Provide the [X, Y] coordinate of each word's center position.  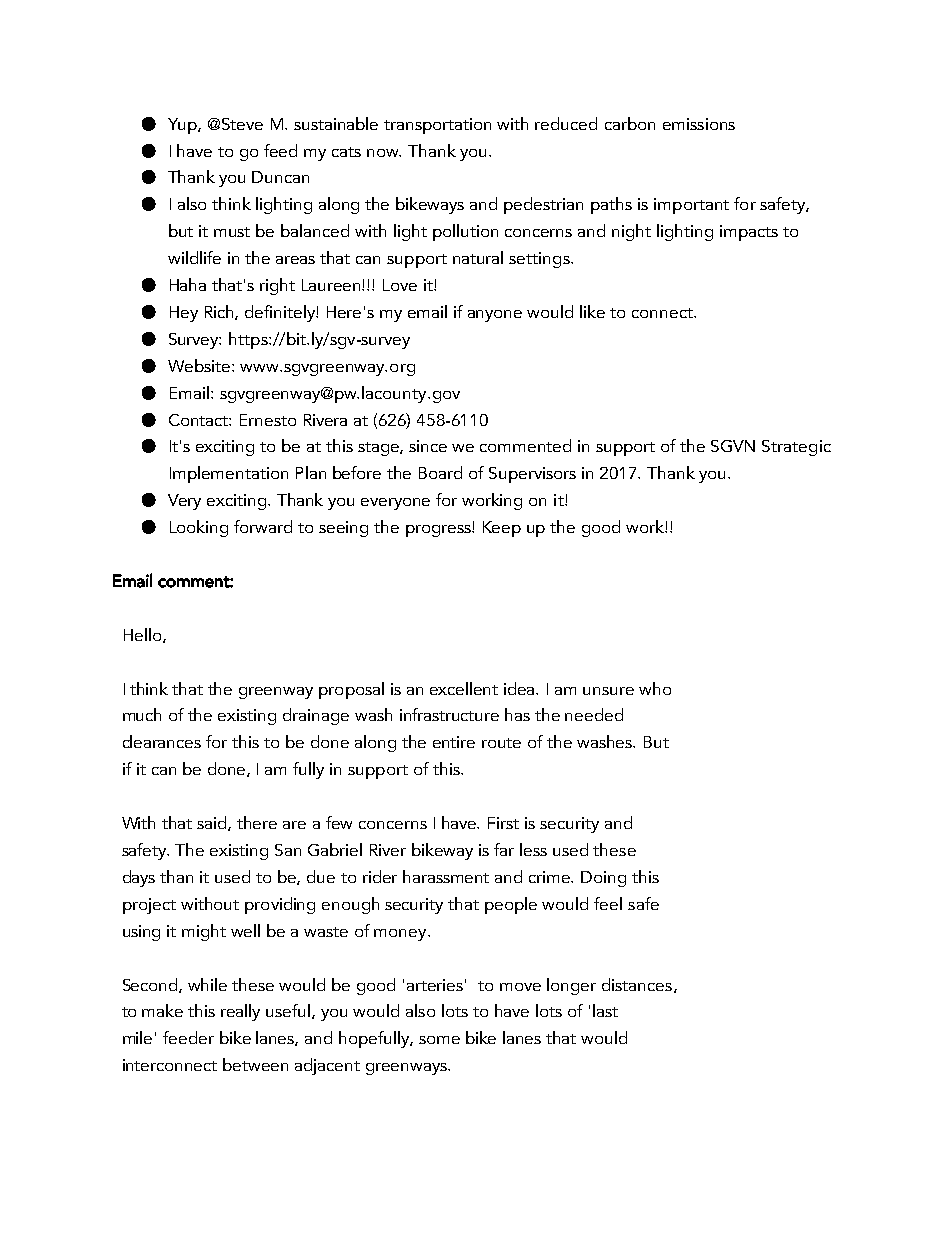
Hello [144, 635]
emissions [699, 124]
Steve [242, 124]
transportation [437, 126]
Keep [502, 529]
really [240, 1012]
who [655, 688]
